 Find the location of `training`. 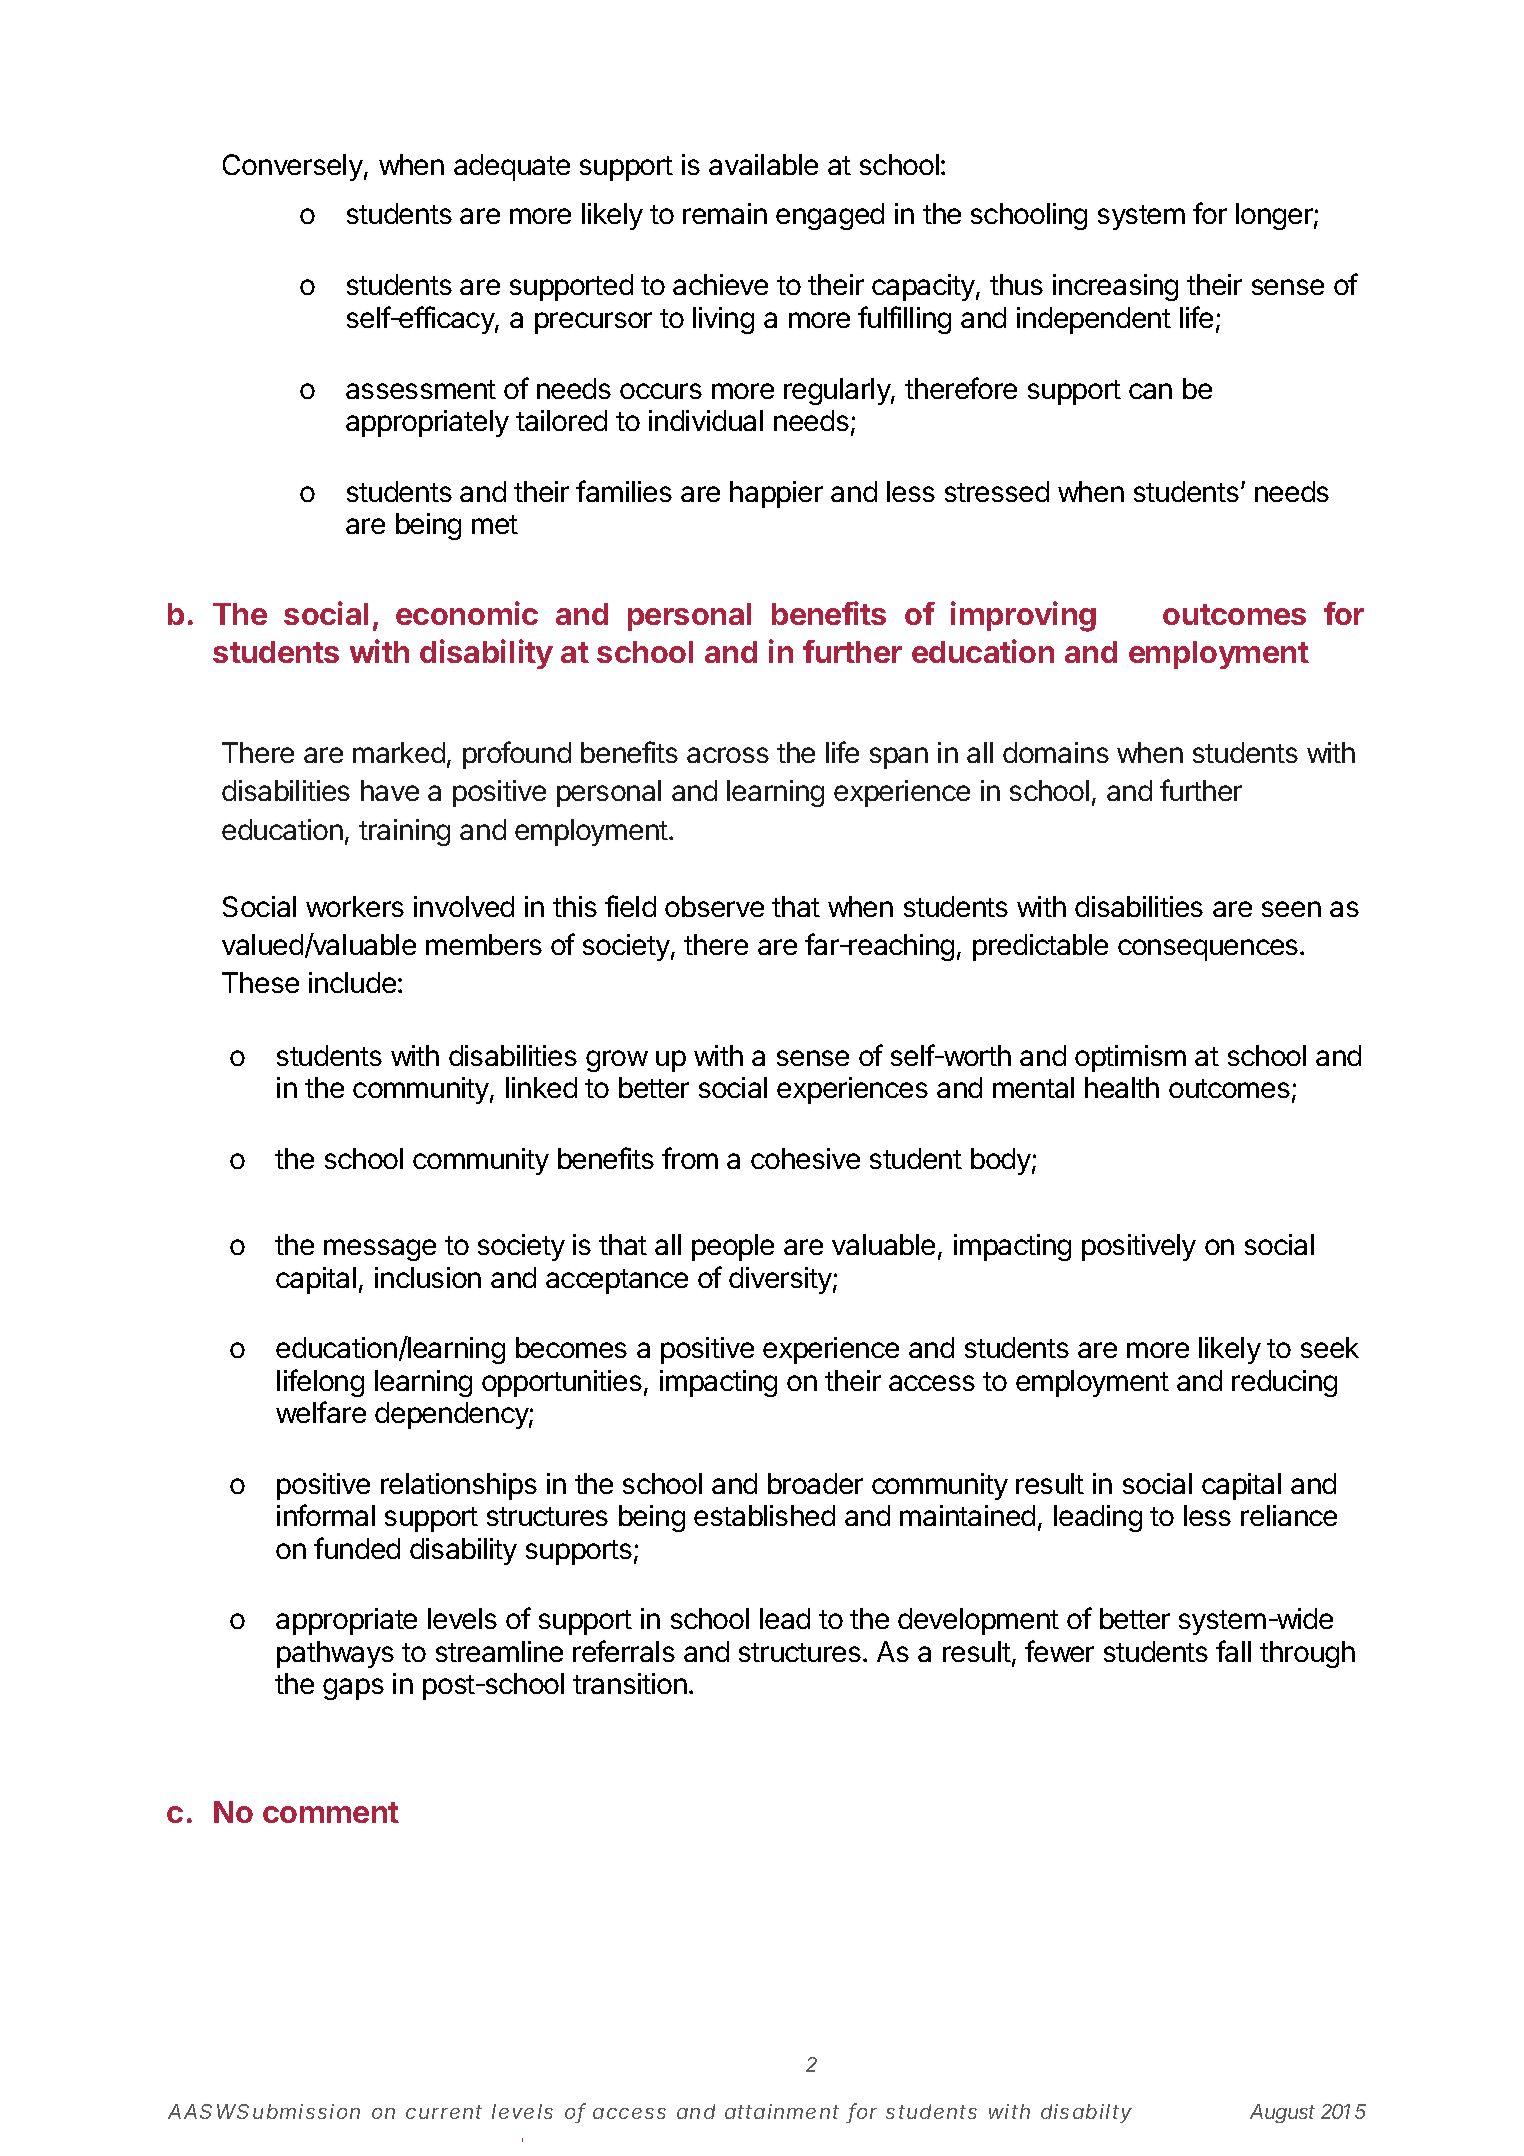

training is located at coordinates (404, 832).
